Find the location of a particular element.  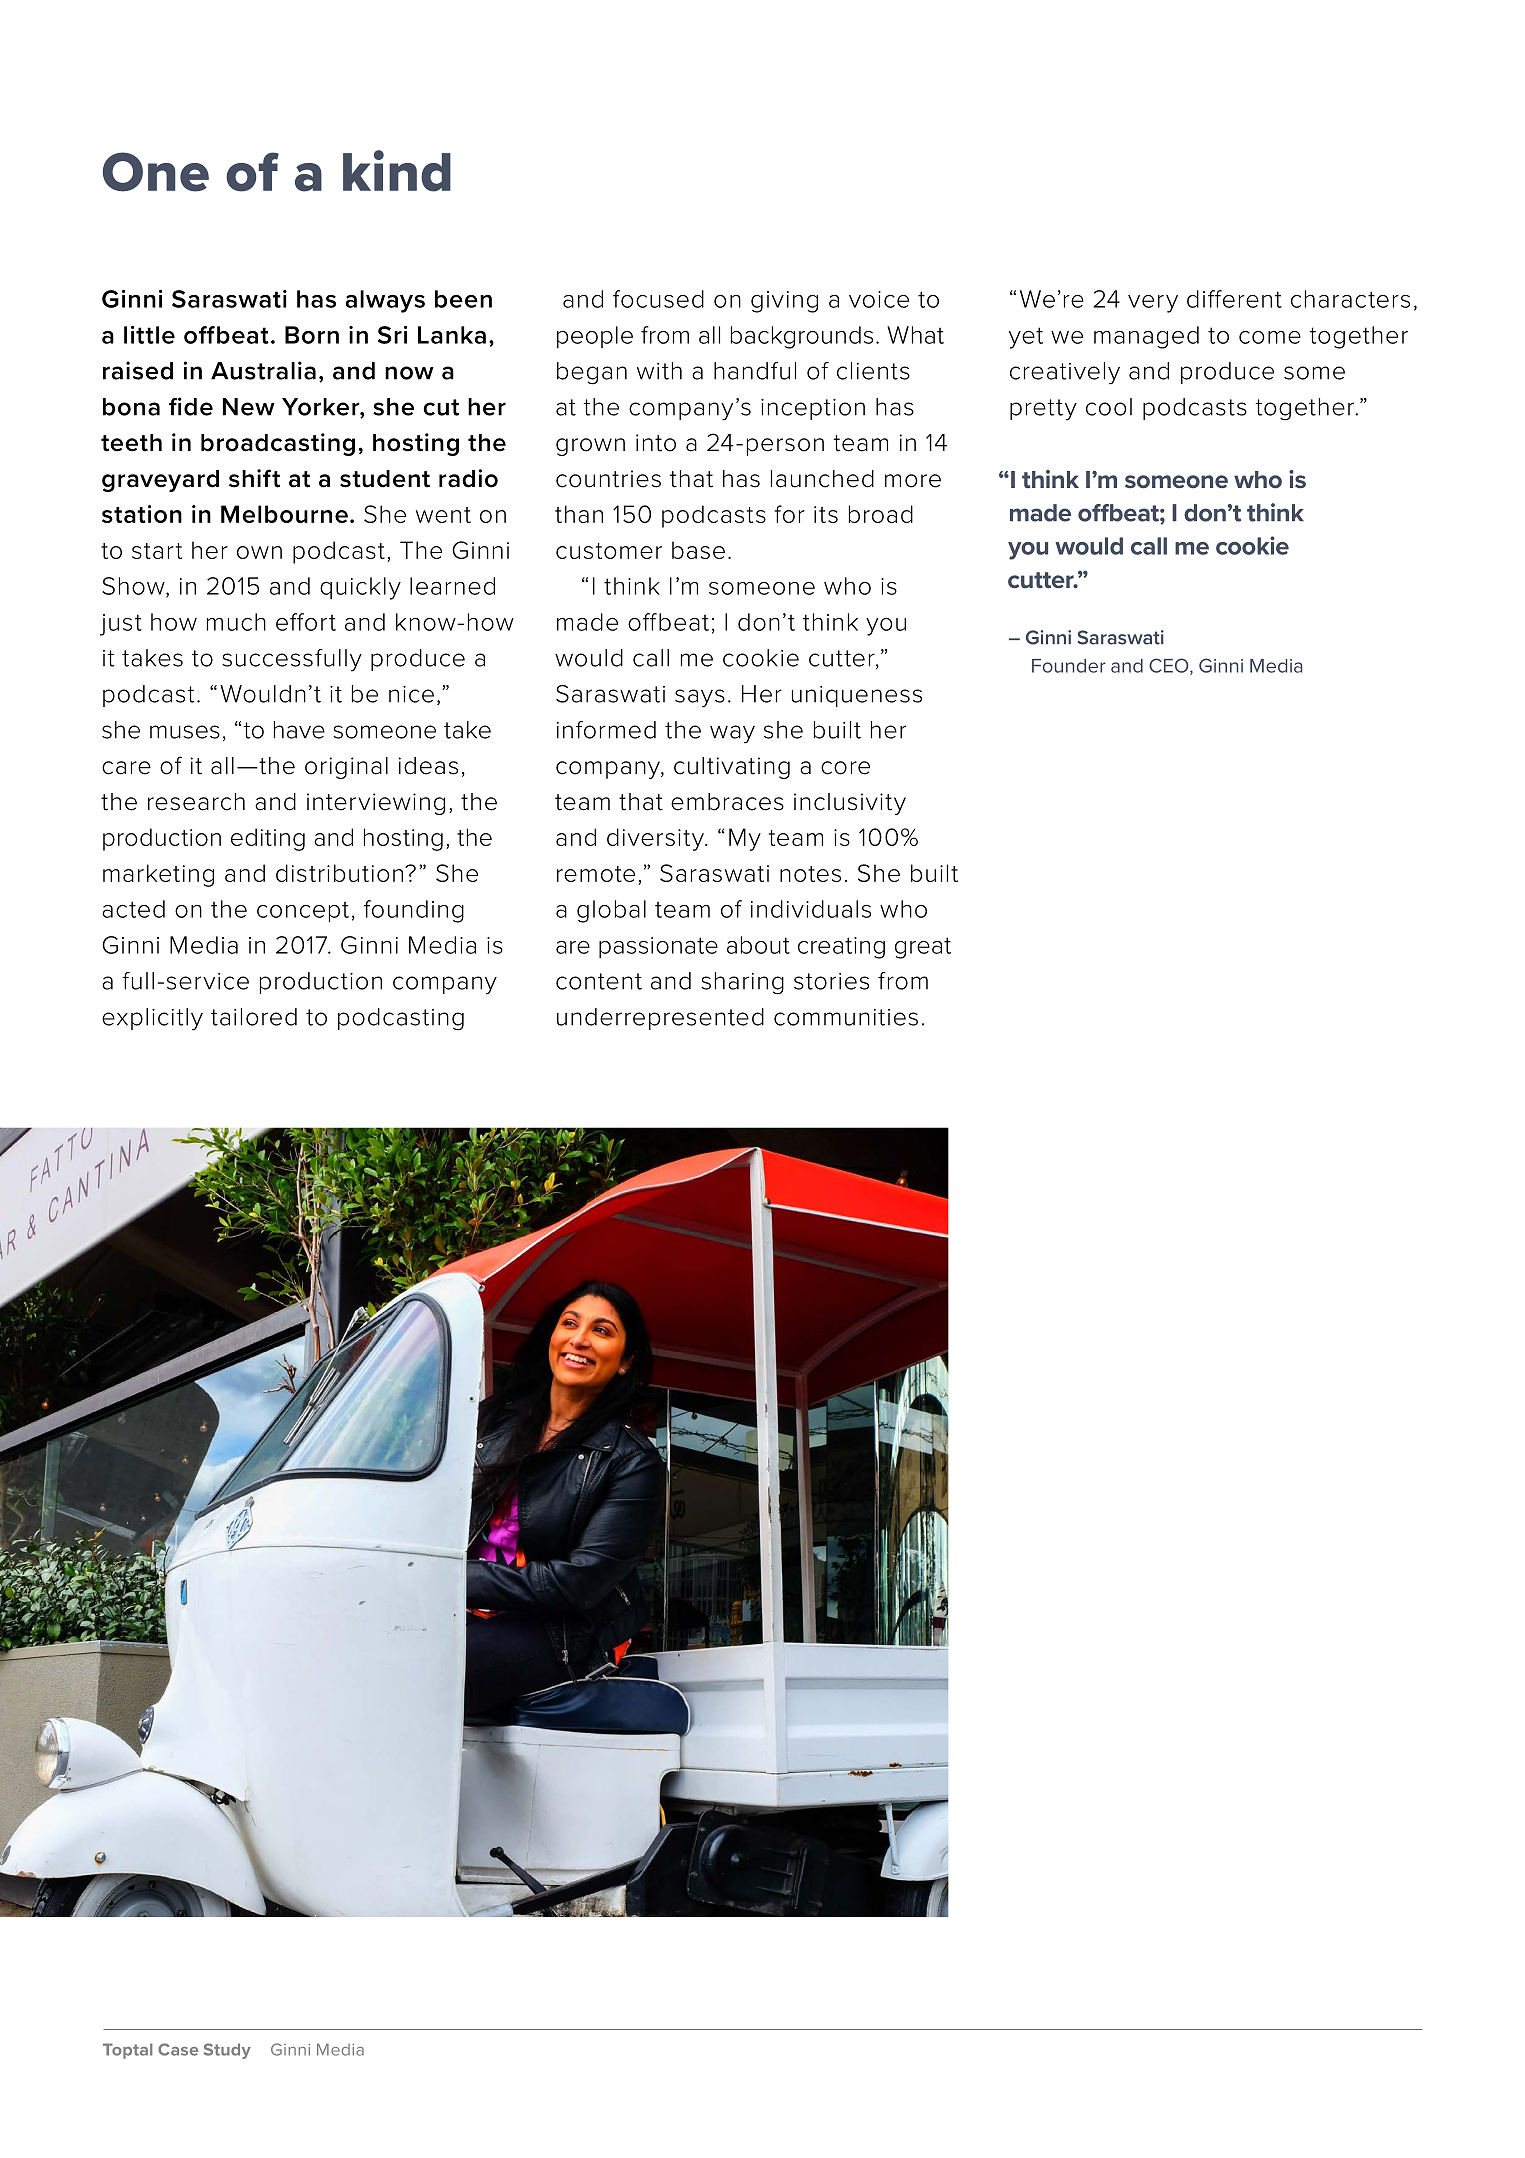

Case is located at coordinates (178, 2049).
